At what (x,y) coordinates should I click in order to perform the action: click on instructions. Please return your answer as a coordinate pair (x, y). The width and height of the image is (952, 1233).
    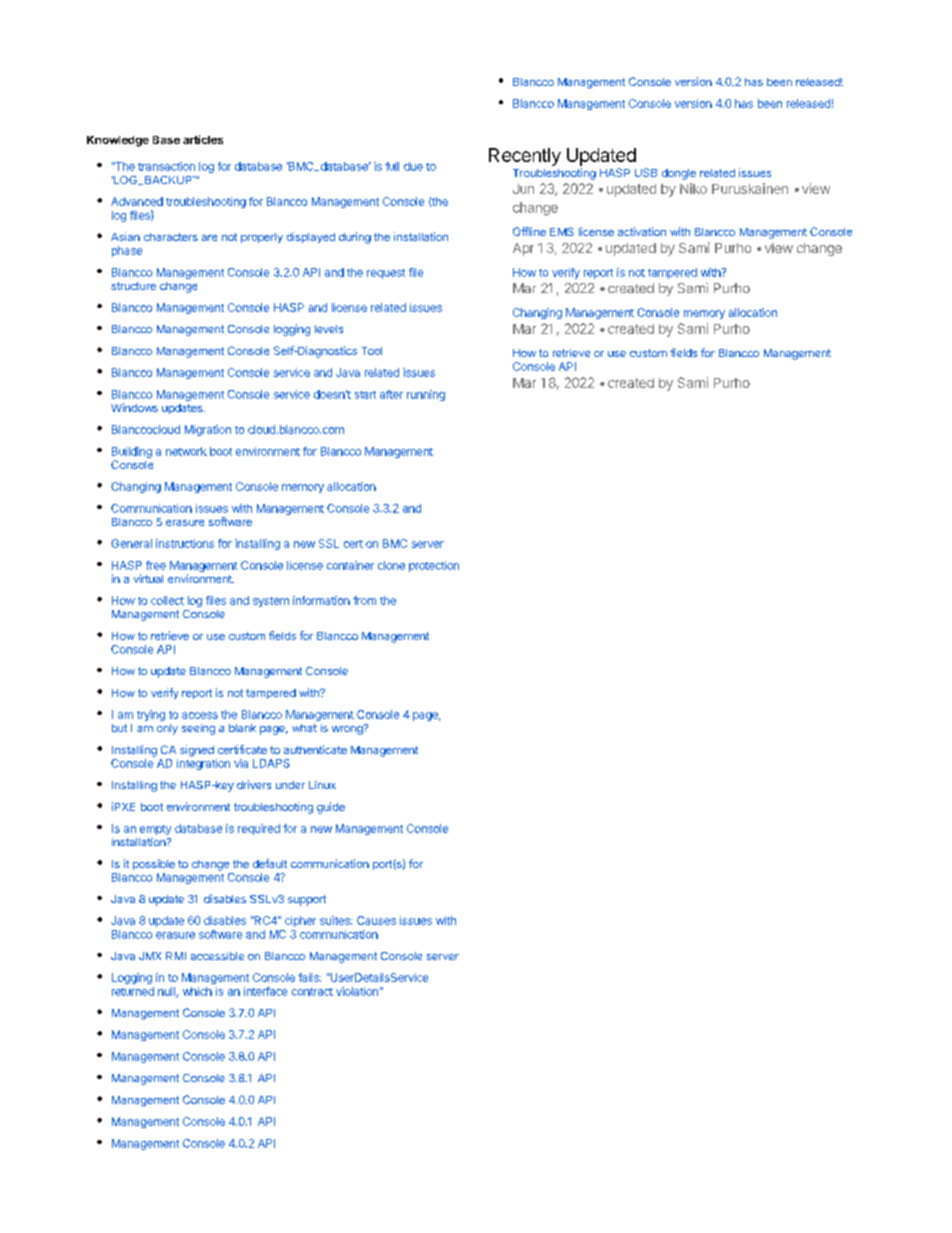
    Looking at the image, I should click on (185, 543).
